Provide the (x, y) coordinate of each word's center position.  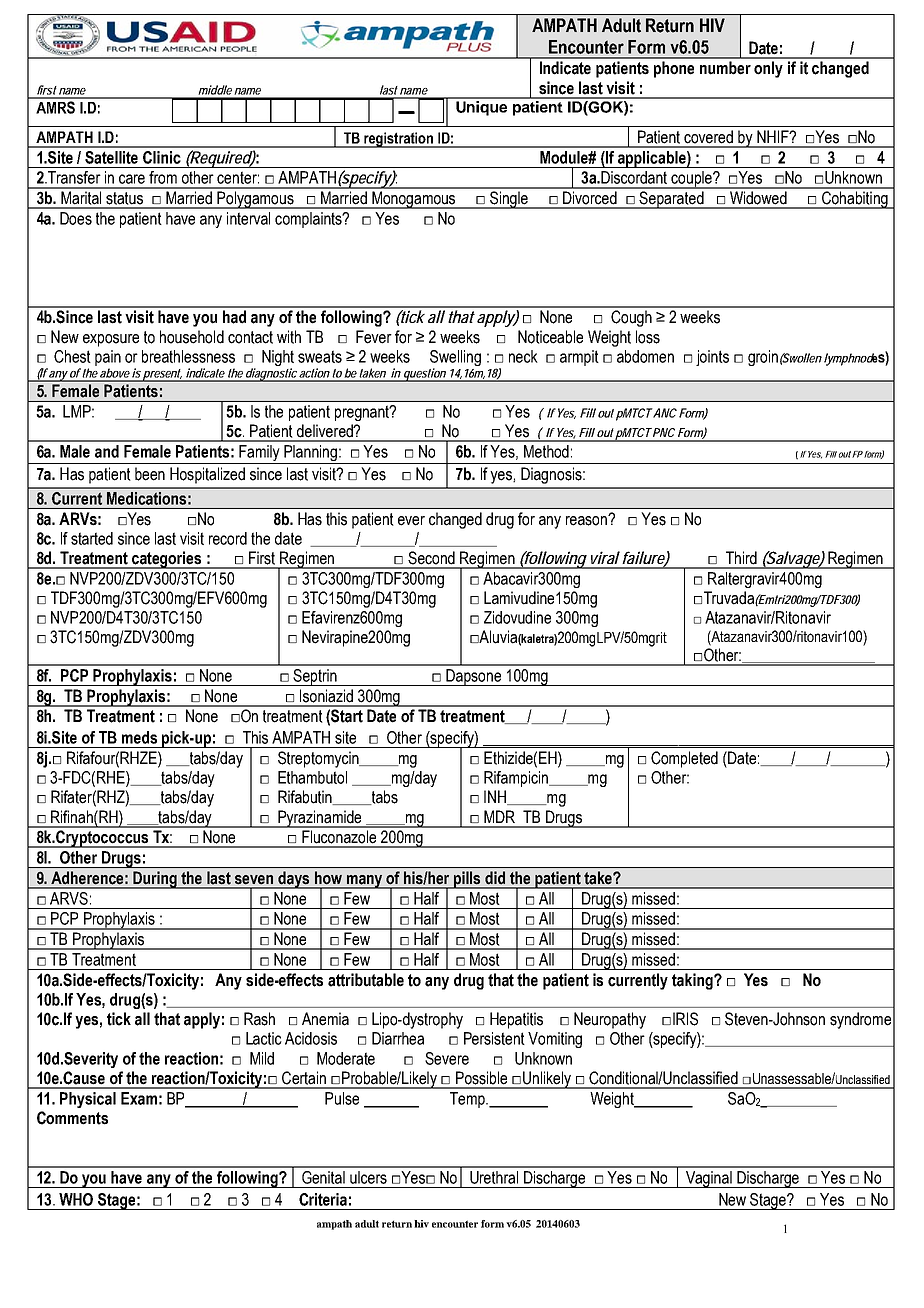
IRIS (685, 1019)
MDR (499, 816)
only (768, 69)
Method (546, 451)
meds (139, 737)
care (132, 179)
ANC (664, 413)
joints (712, 358)
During (155, 880)
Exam (139, 1098)
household (192, 337)
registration (399, 140)
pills (467, 880)
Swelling (455, 359)
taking (693, 981)
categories (167, 560)
